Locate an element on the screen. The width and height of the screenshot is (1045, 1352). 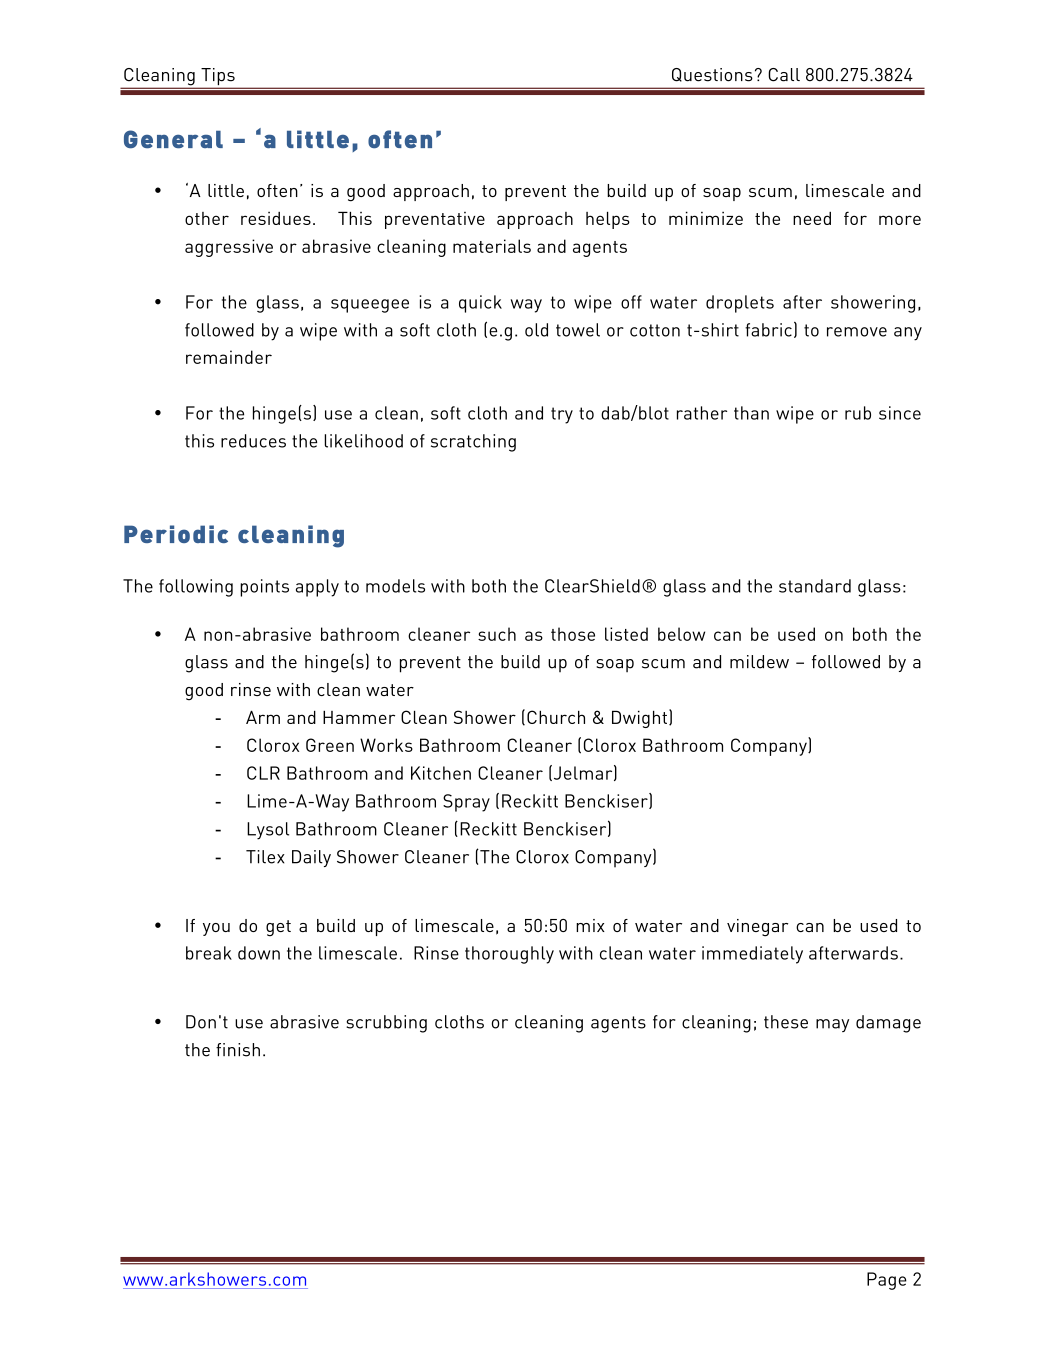
Tips is located at coordinates (218, 78).
